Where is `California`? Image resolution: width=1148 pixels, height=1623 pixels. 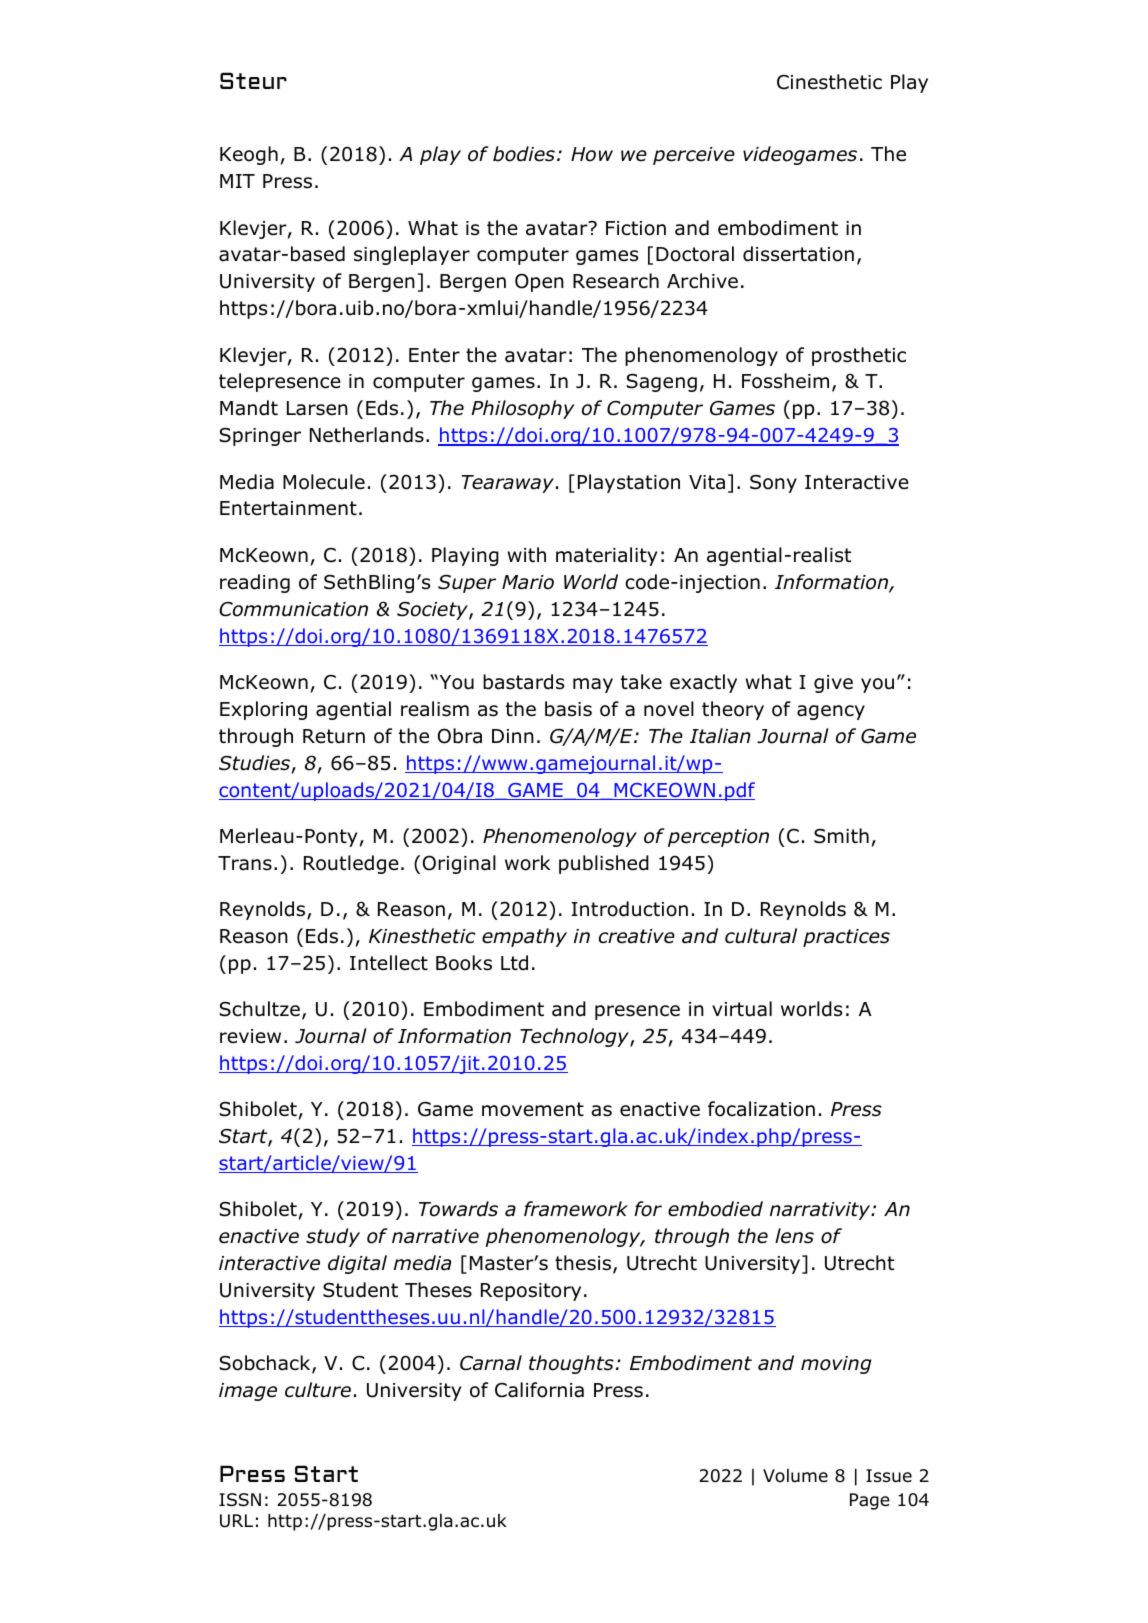
California is located at coordinates (539, 1390).
